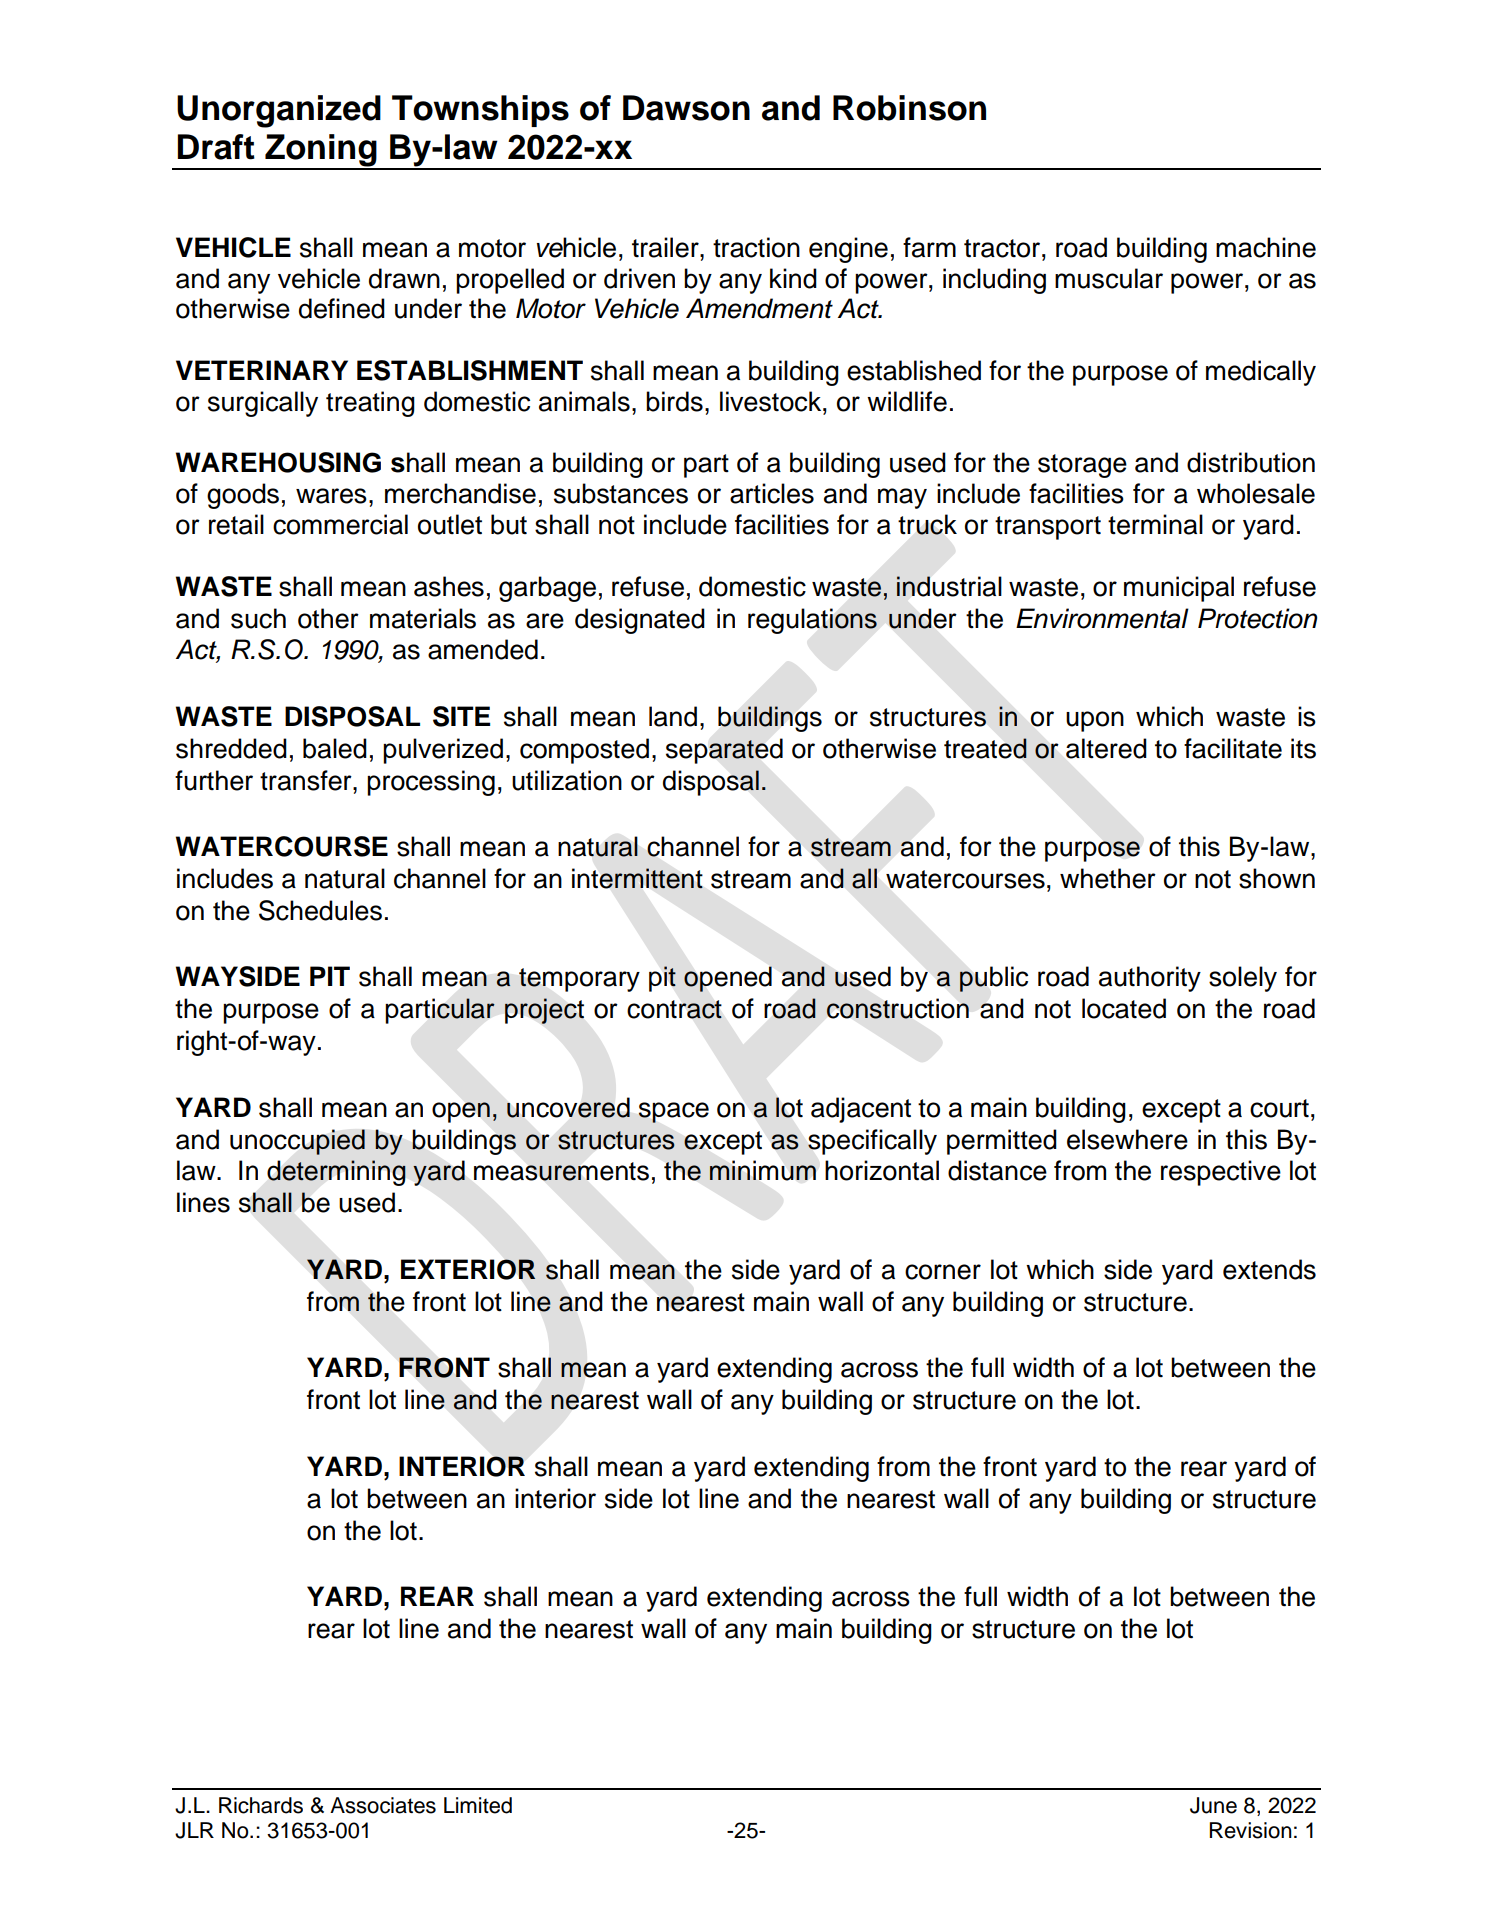 The width and height of the document is (1492, 1930). I want to click on machine, so click(1266, 247).
